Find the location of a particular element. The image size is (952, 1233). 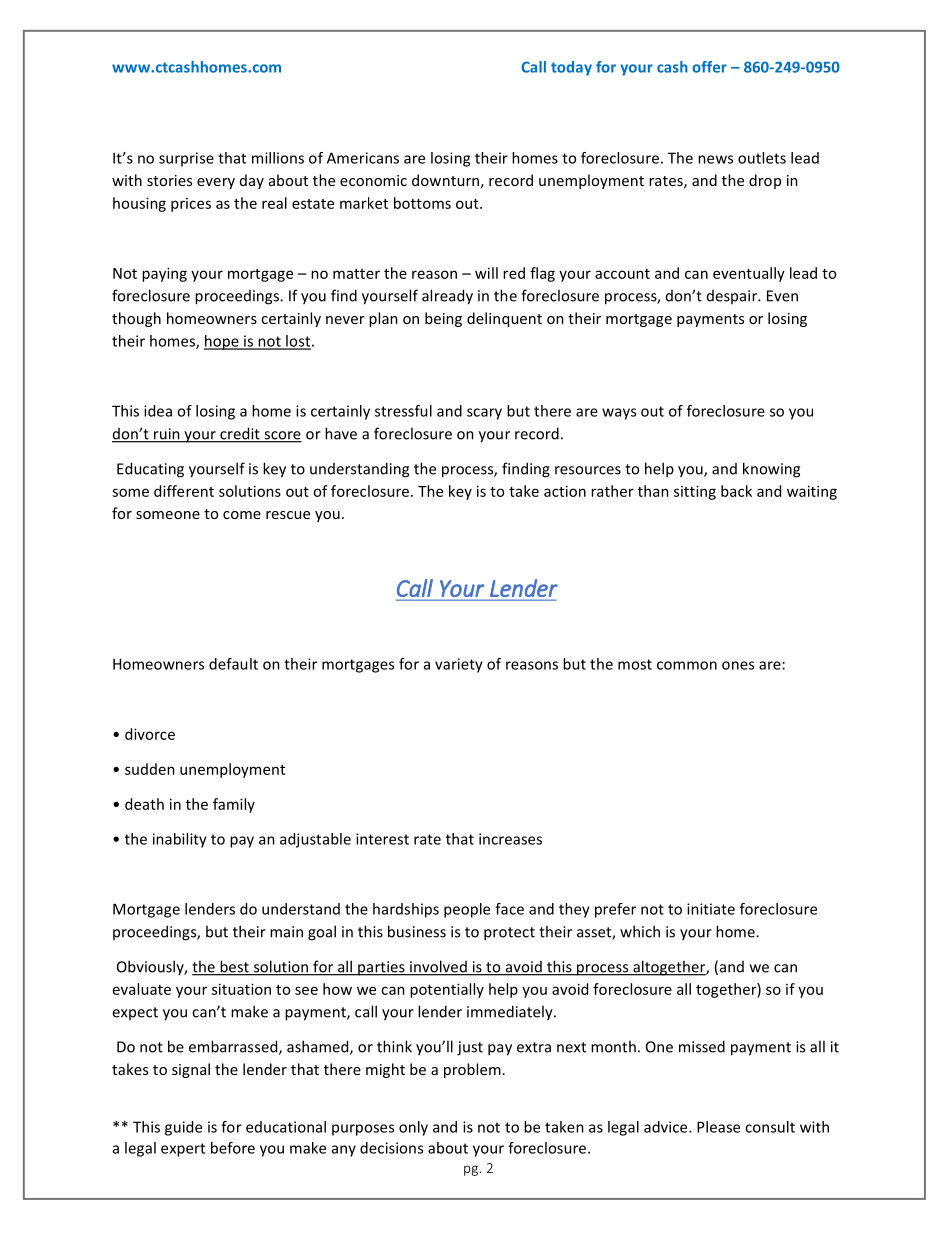

default is located at coordinates (233, 664).
